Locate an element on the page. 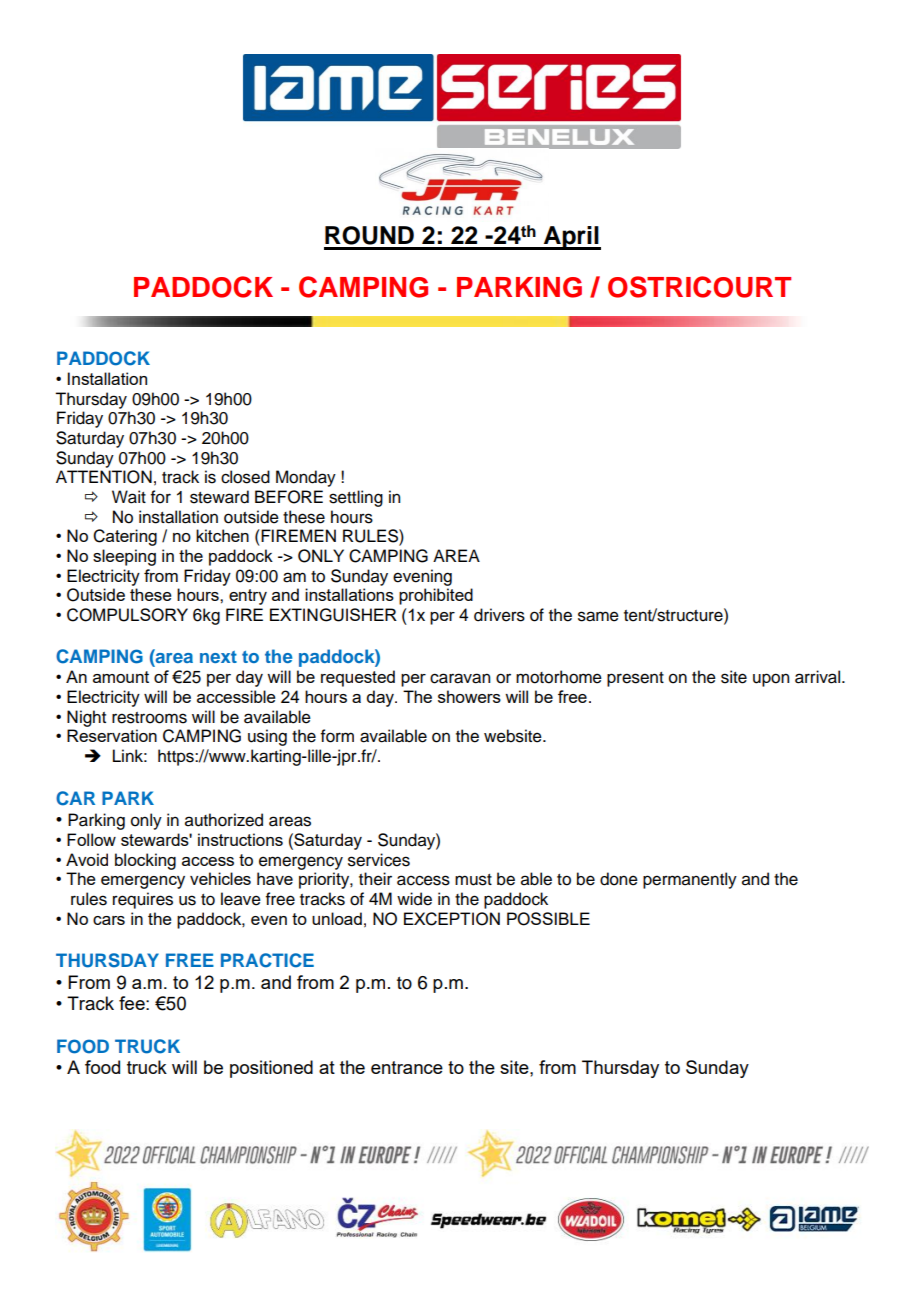  entrance is located at coordinates (407, 1067).
